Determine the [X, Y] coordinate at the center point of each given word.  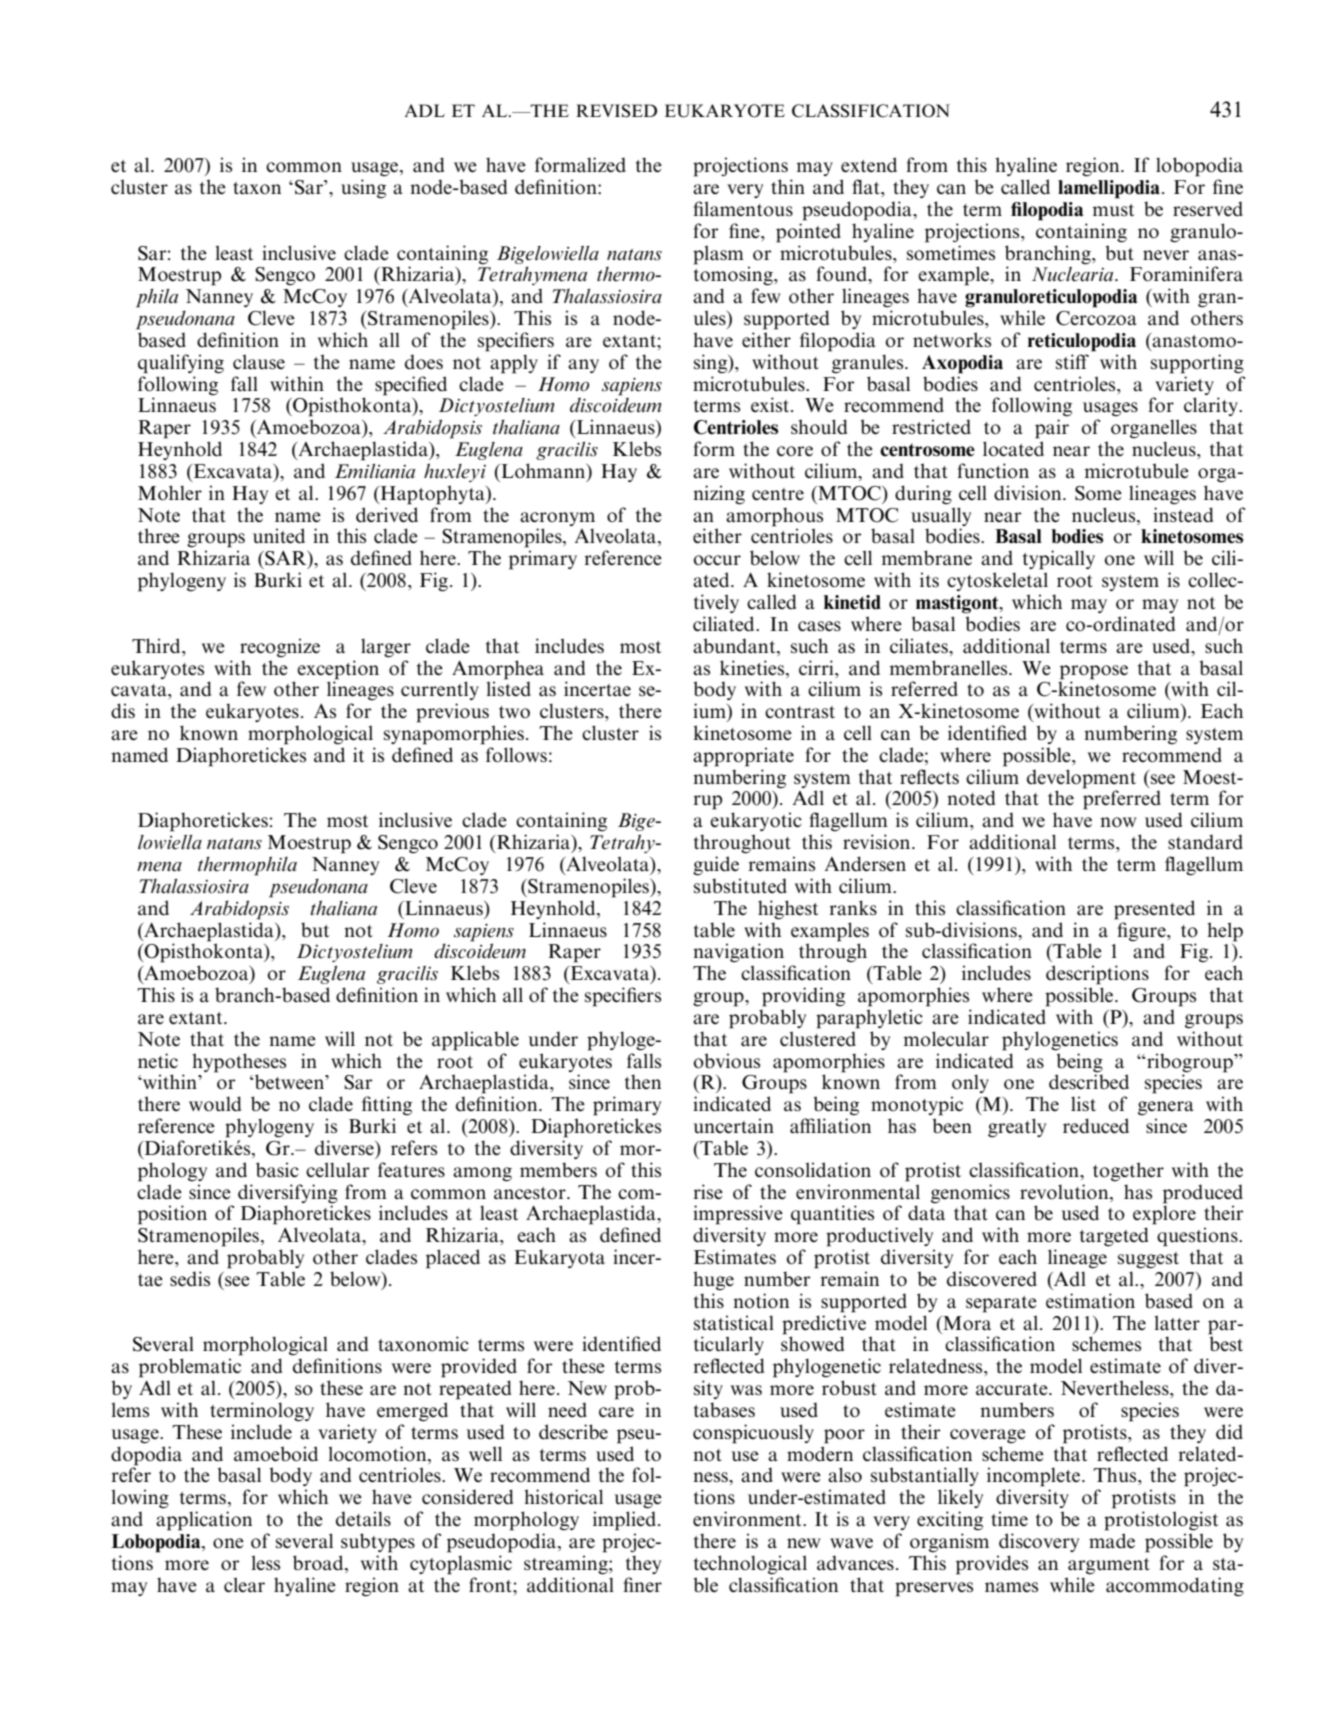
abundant [735, 646]
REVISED [616, 111]
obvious [727, 1061]
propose [1094, 672]
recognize [280, 648]
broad [319, 1564]
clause [259, 362]
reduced [1096, 1126]
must [1113, 210]
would [215, 1104]
